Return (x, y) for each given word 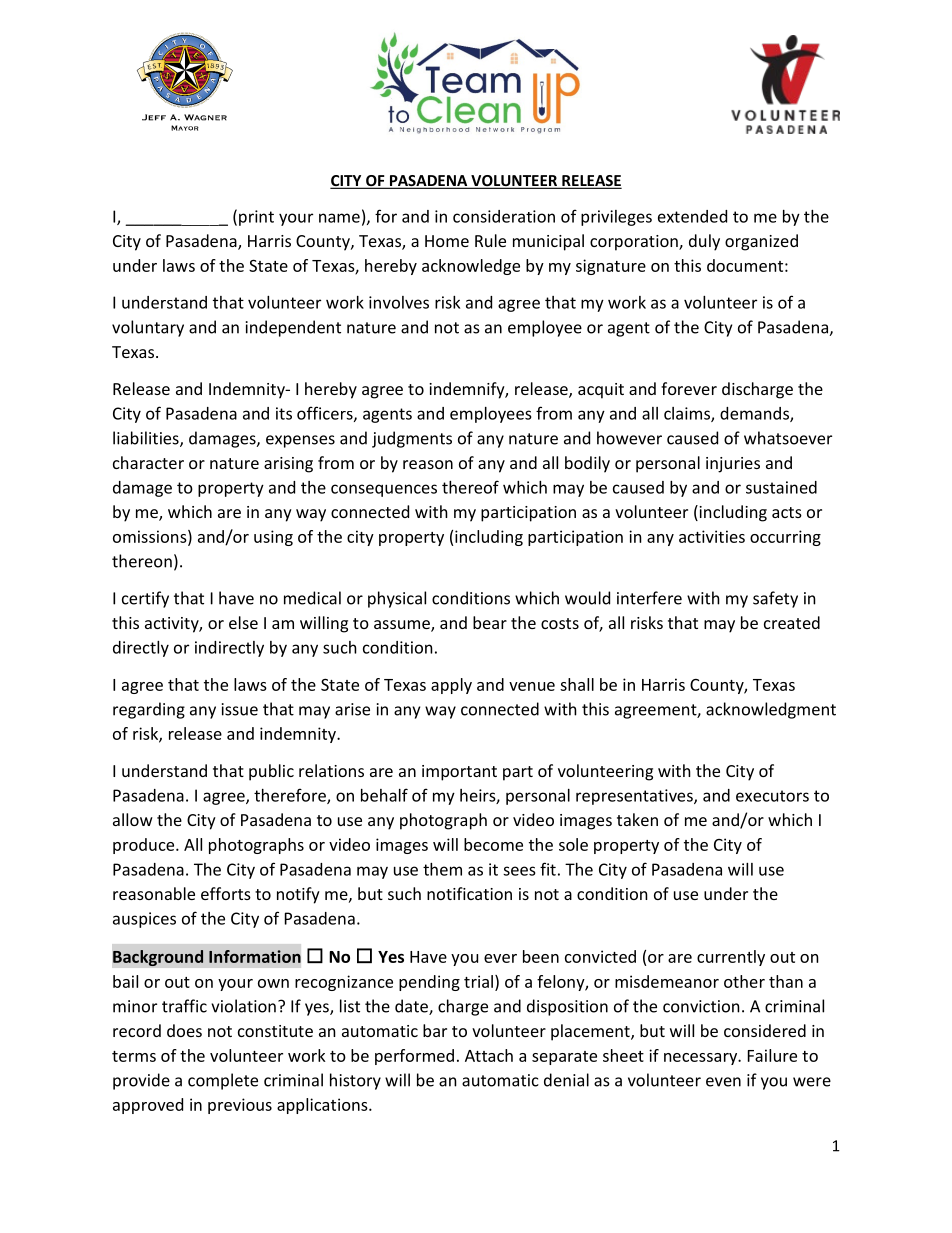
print (256, 218)
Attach (489, 1055)
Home (447, 241)
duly (704, 242)
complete (223, 1081)
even (723, 1082)
